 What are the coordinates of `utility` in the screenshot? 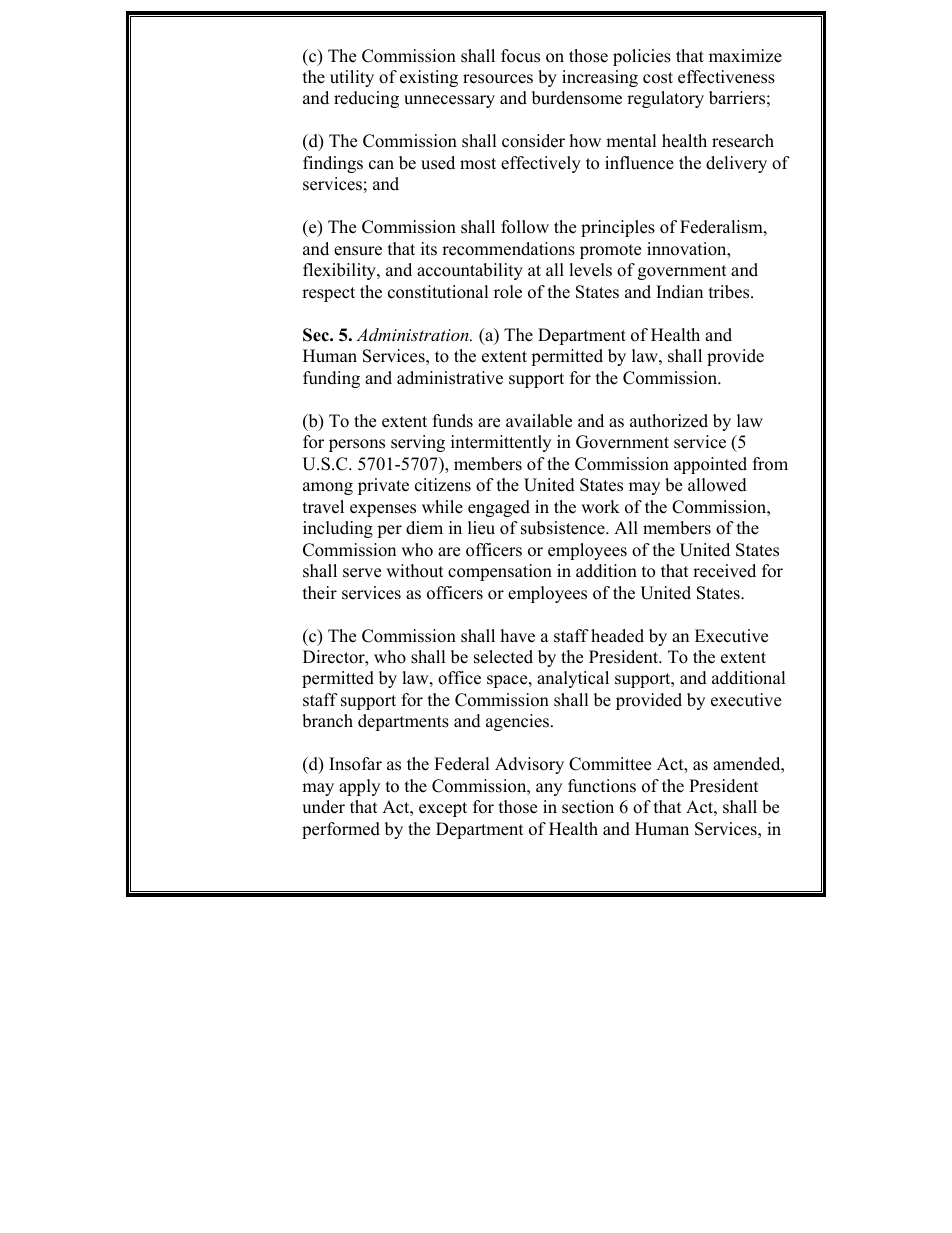 It's located at (352, 78).
